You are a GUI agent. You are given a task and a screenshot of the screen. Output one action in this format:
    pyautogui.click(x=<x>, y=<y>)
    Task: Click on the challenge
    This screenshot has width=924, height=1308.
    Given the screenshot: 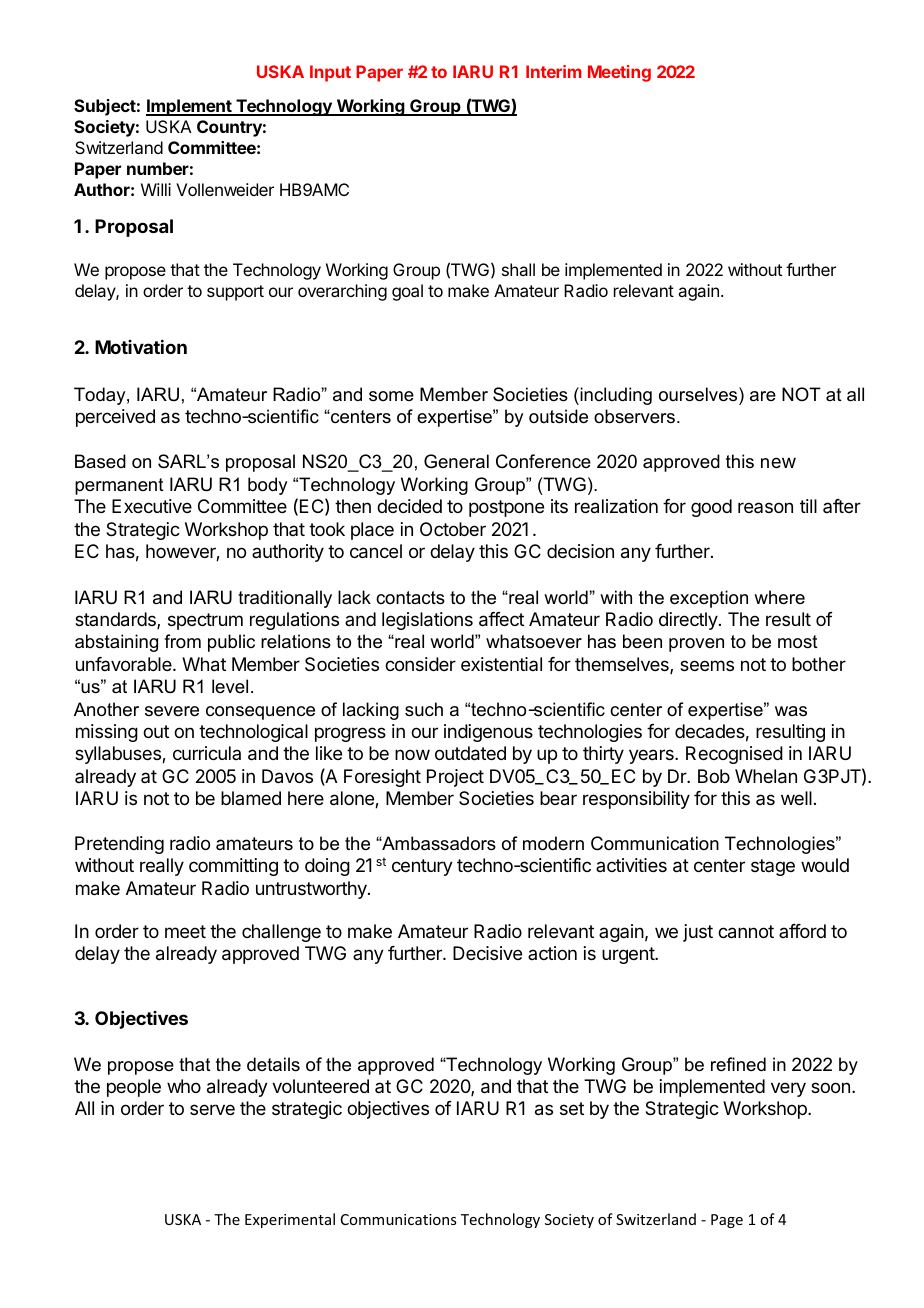 What is the action you would take?
    pyautogui.click(x=281, y=933)
